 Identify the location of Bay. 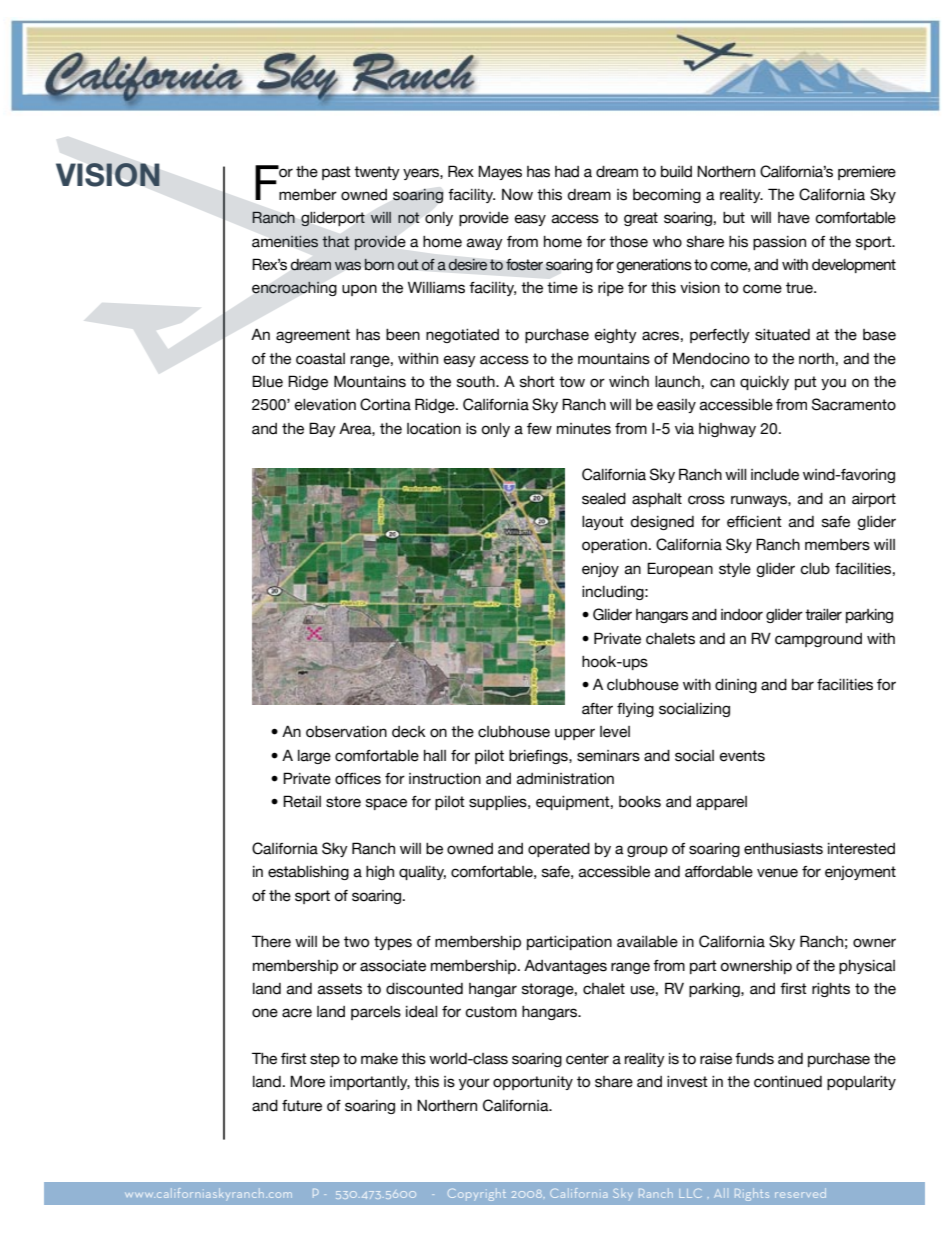
(322, 429).
